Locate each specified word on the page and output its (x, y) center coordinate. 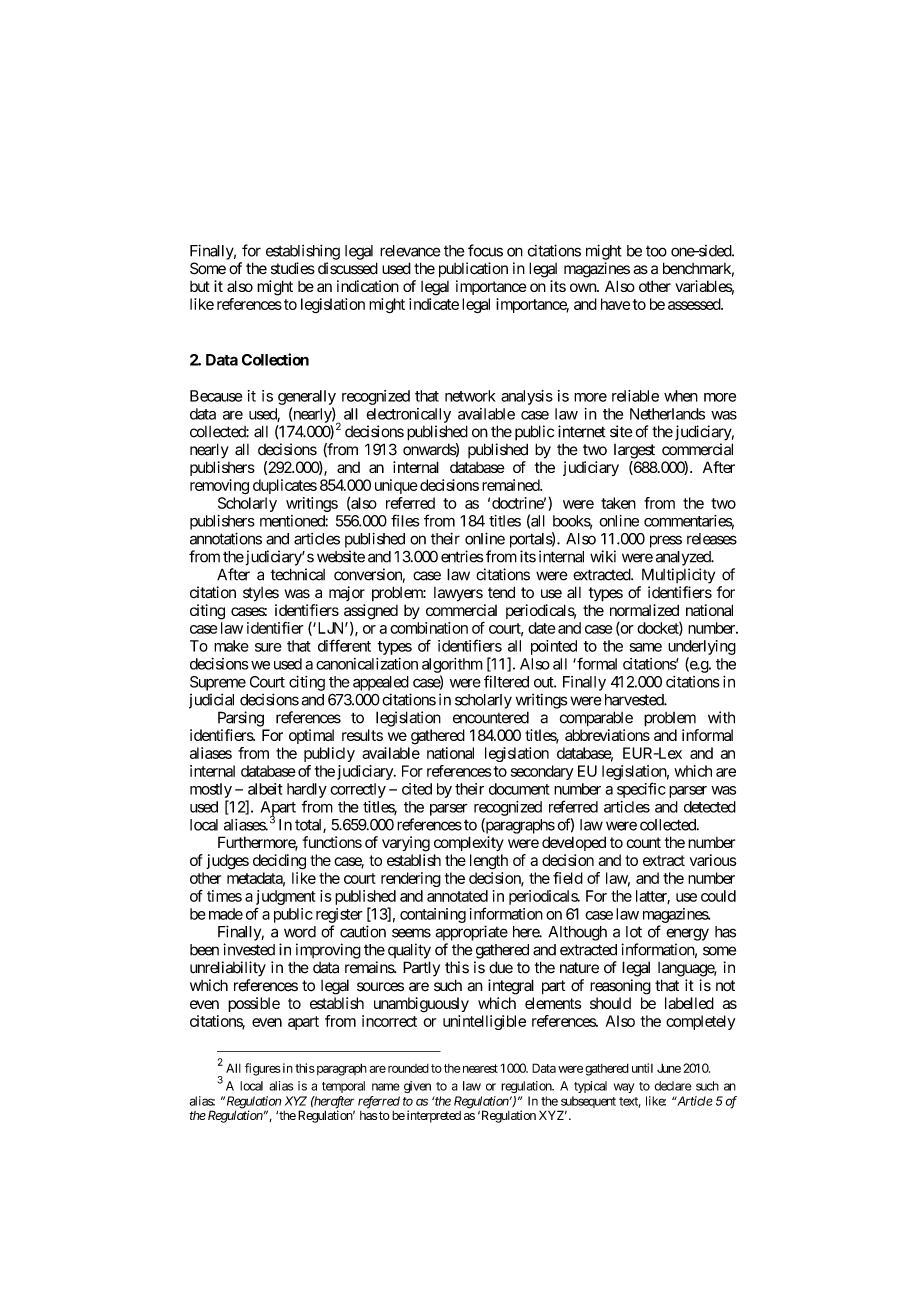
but (200, 286)
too (656, 251)
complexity (469, 844)
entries (462, 556)
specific (641, 790)
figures (263, 1069)
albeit (265, 789)
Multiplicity (678, 576)
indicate (434, 304)
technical (298, 574)
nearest (480, 1068)
